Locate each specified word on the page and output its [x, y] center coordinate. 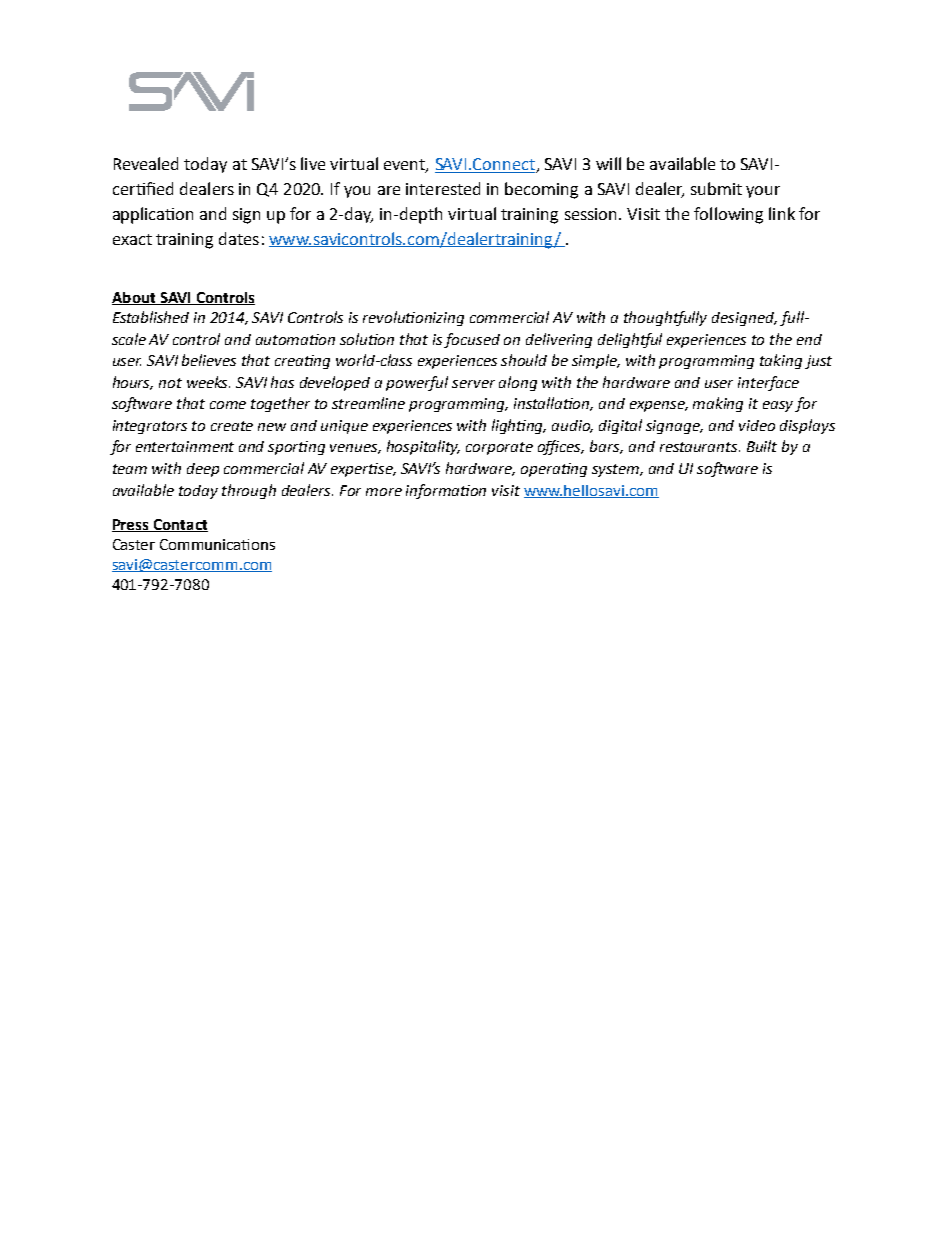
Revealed [146, 163]
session [592, 214]
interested [443, 188]
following [728, 215]
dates [239, 238]
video [757, 425]
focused [472, 340]
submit [716, 188]
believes [209, 360]
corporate [499, 448]
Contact [179, 525]
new [272, 427]
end [809, 339]
